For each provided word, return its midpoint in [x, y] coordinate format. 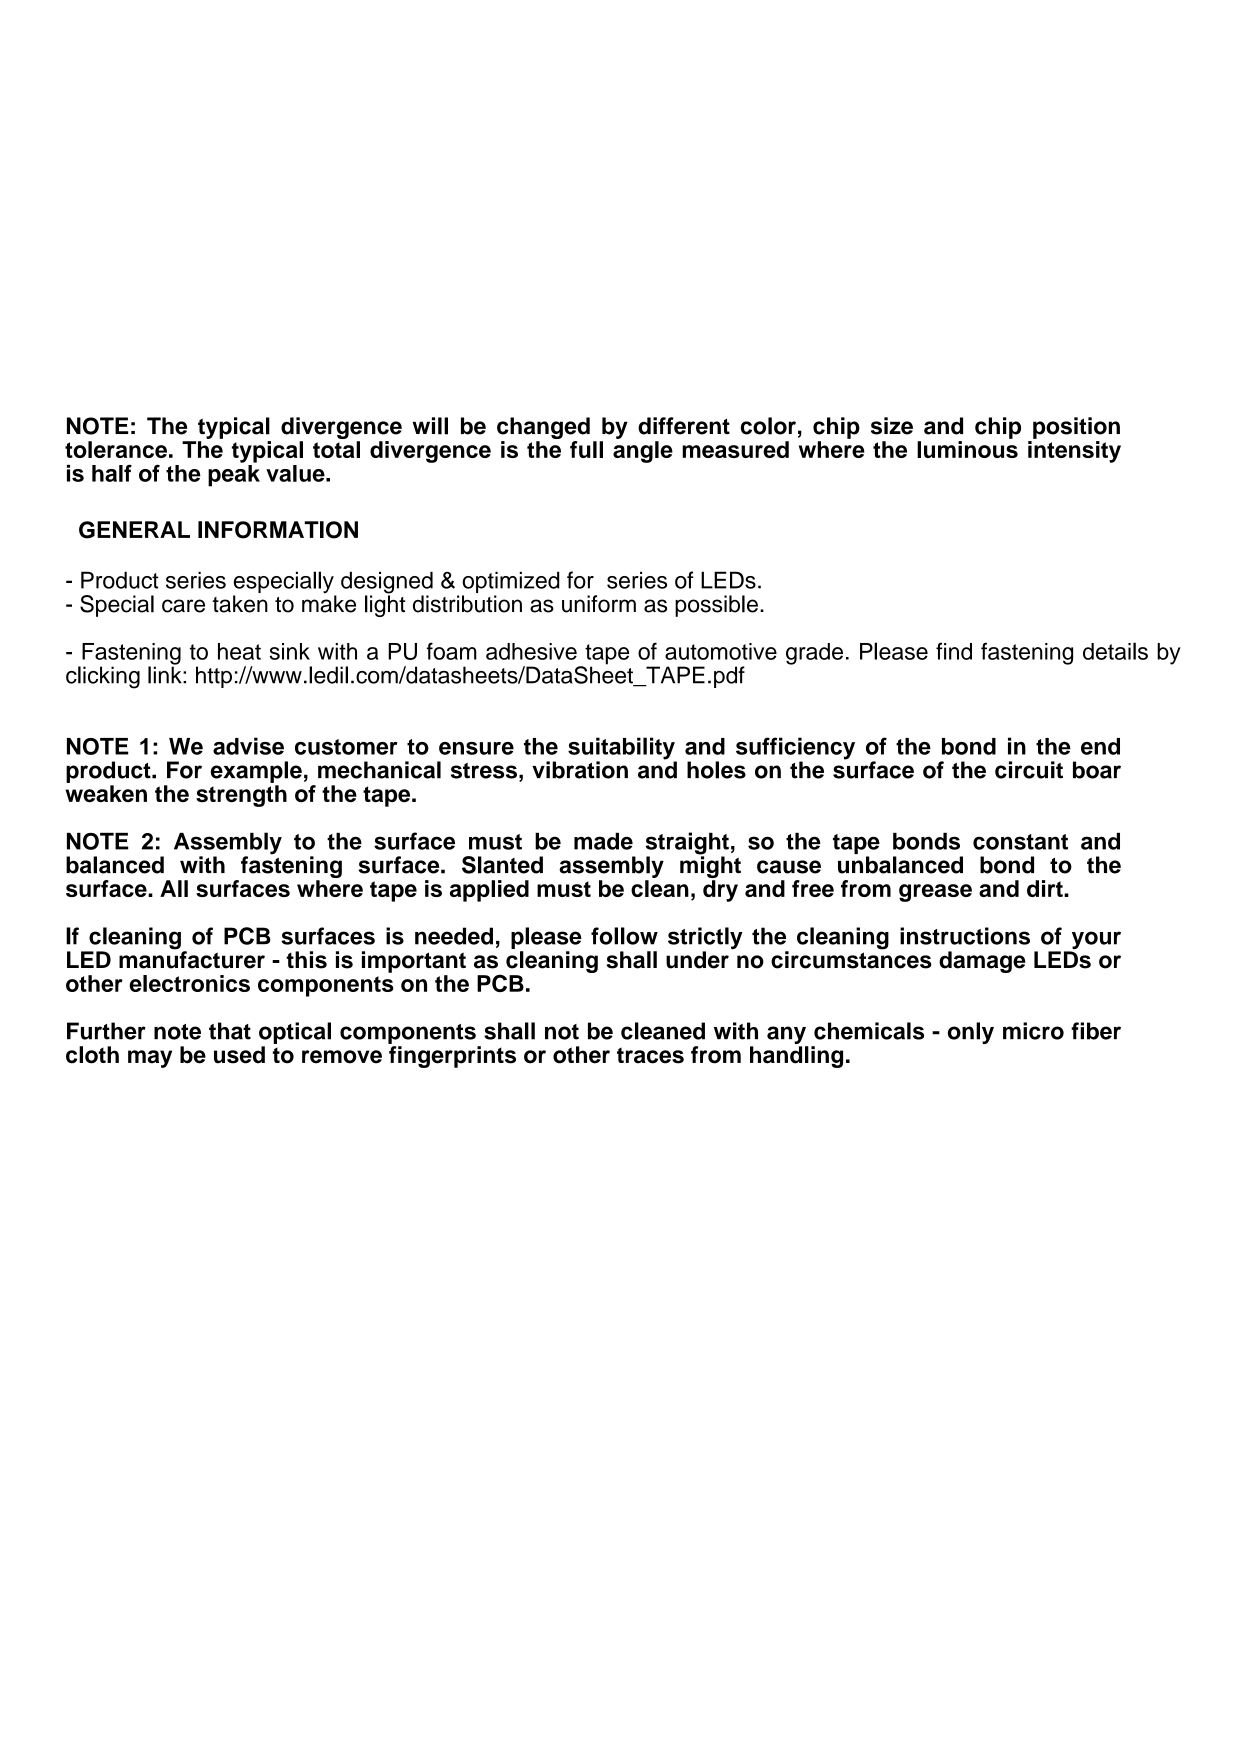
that [230, 1031]
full [586, 449]
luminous [967, 449]
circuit [1029, 770]
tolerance [116, 449]
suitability [622, 749]
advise [248, 746]
